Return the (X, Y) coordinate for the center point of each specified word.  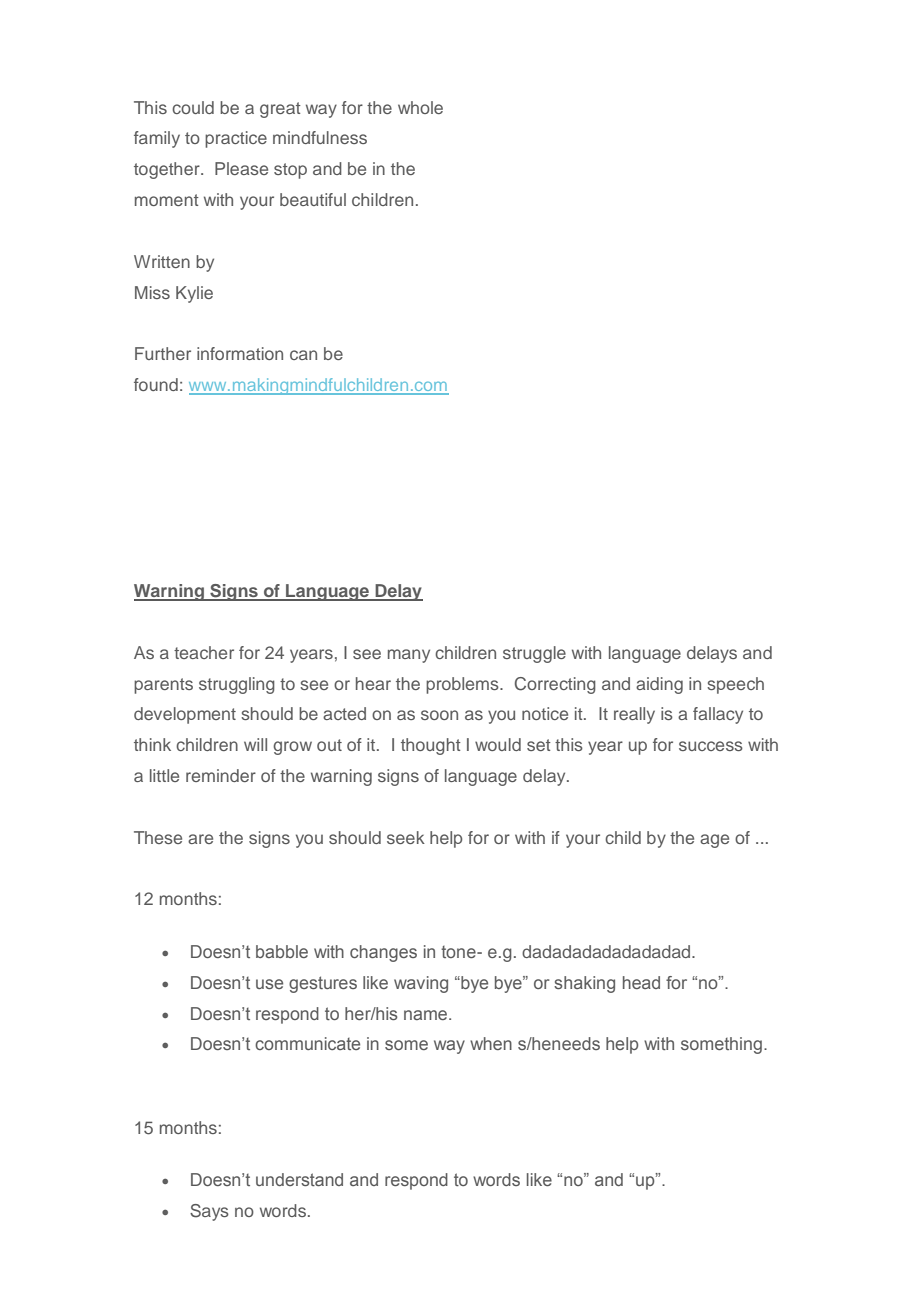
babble (282, 951)
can (303, 355)
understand (299, 1179)
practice (236, 139)
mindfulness (320, 137)
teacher (204, 652)
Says (209, 1212)
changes (383, 953)
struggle (534, 654)
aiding (659, 685)
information (240, 353)
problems (463, 685)
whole (420, 107)
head (641, 982)
